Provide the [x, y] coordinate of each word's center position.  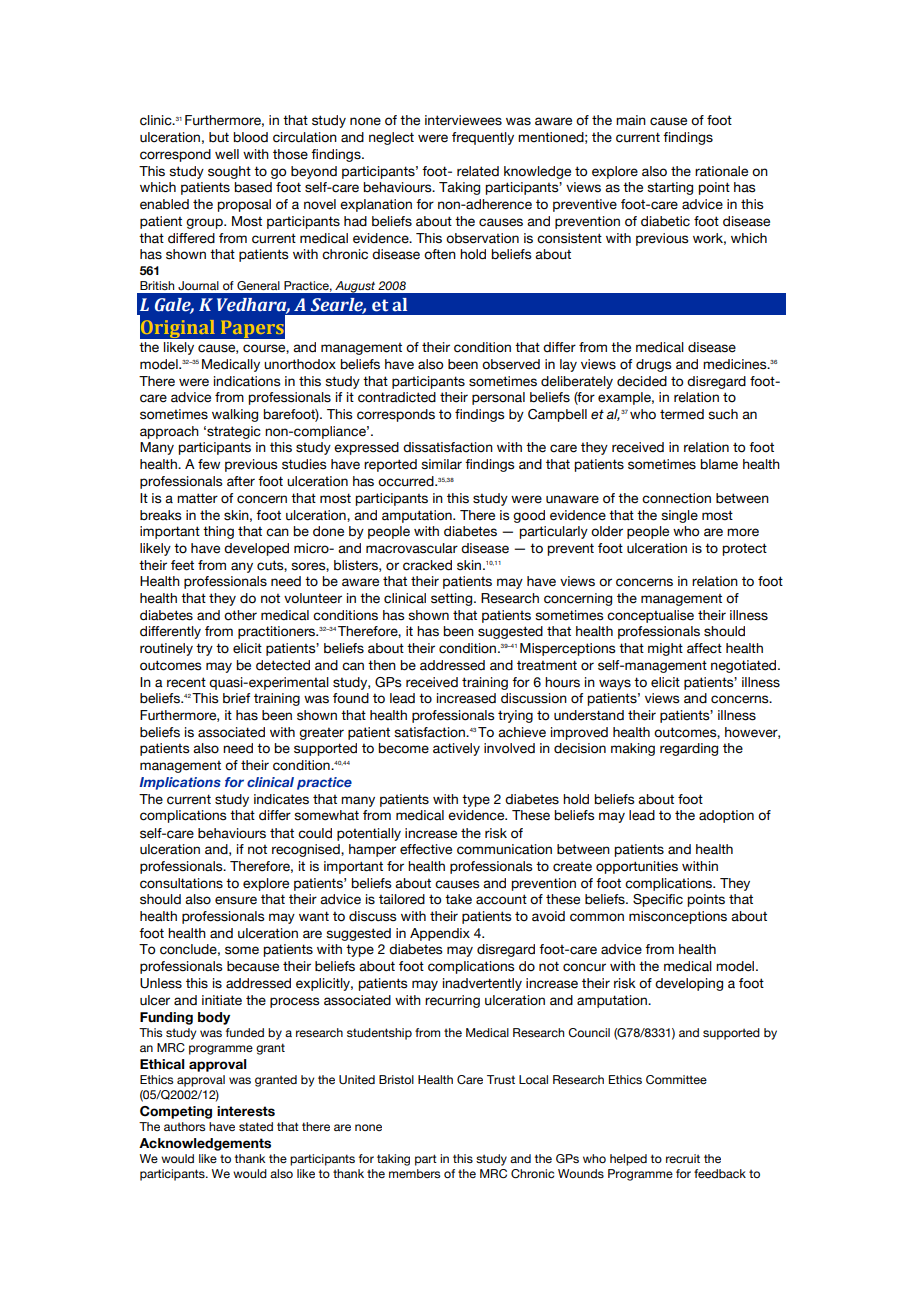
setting [453, 599]
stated [256, 1126]
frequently [483, 138]
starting [670, 188]
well [227, 154]
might [665, 649]
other [240, 615]
